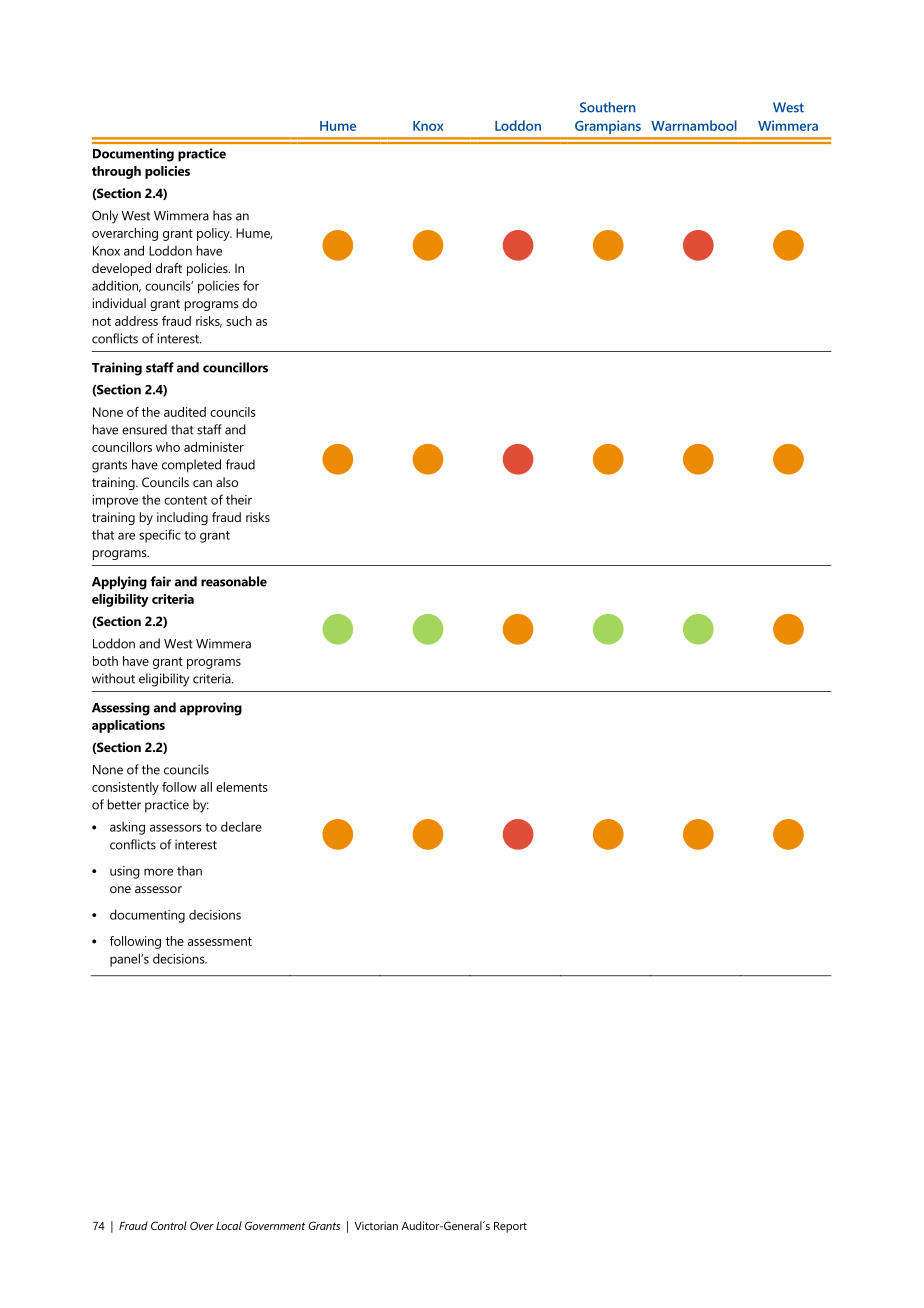 The height and width of the document is (1308, 924). Describe the element at coordinates (241, 787) in the document. I see `elements` at that location.
